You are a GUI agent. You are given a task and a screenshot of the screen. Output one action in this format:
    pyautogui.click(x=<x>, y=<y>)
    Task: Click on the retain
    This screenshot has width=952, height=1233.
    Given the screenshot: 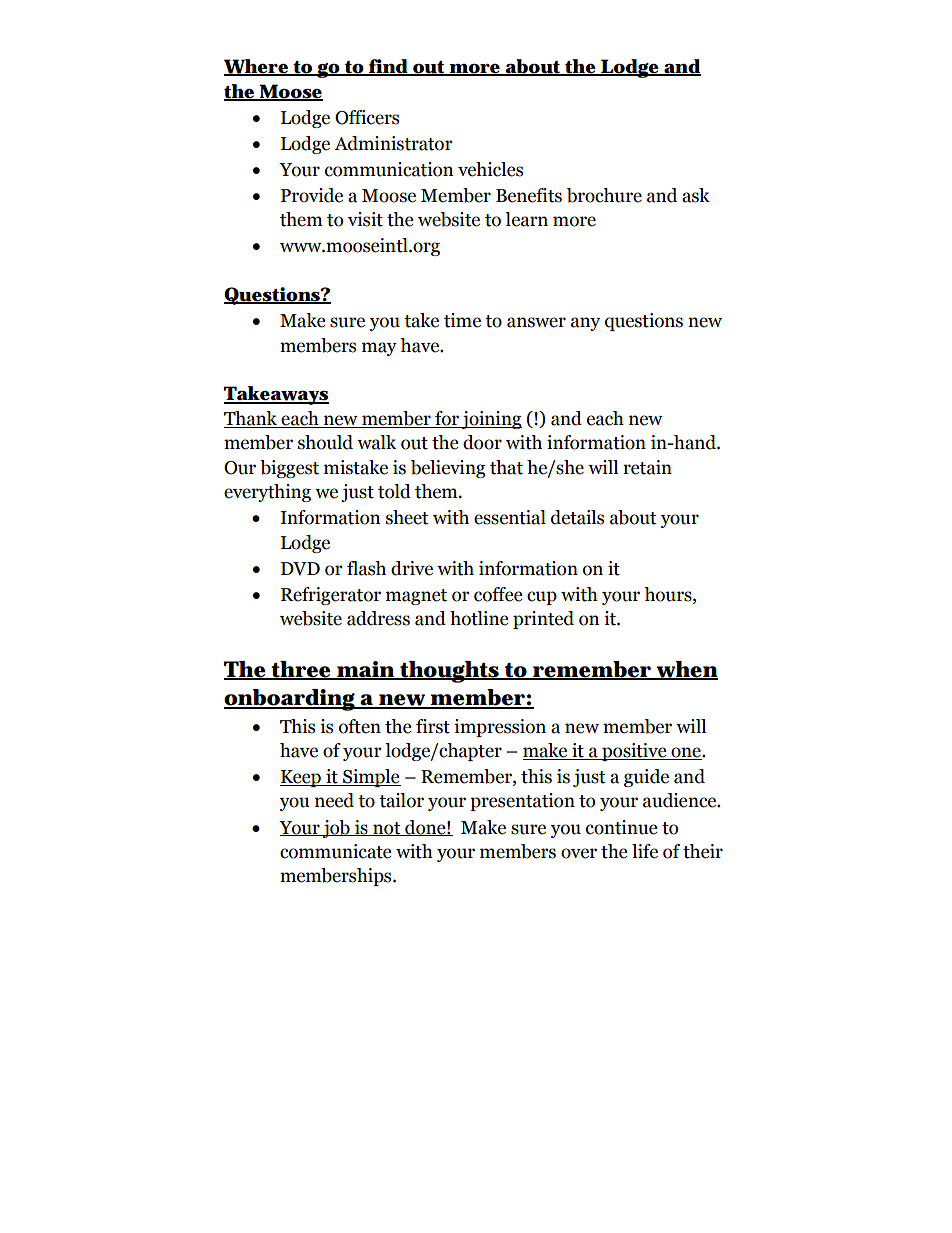 What is the action you would take?
    pyautogui.click(x=647, y=467)
